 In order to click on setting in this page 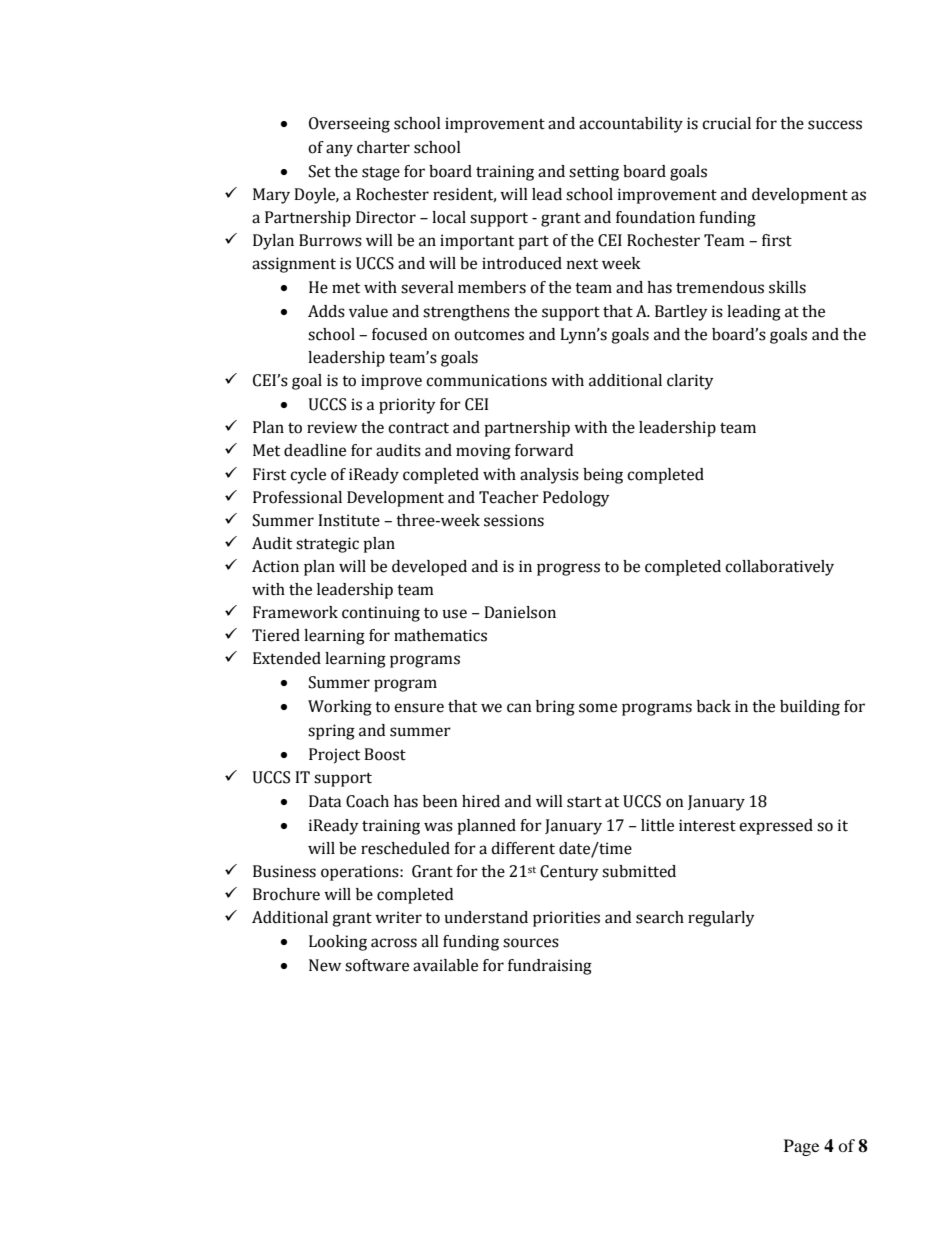, I will do `click(594, 173)`.
